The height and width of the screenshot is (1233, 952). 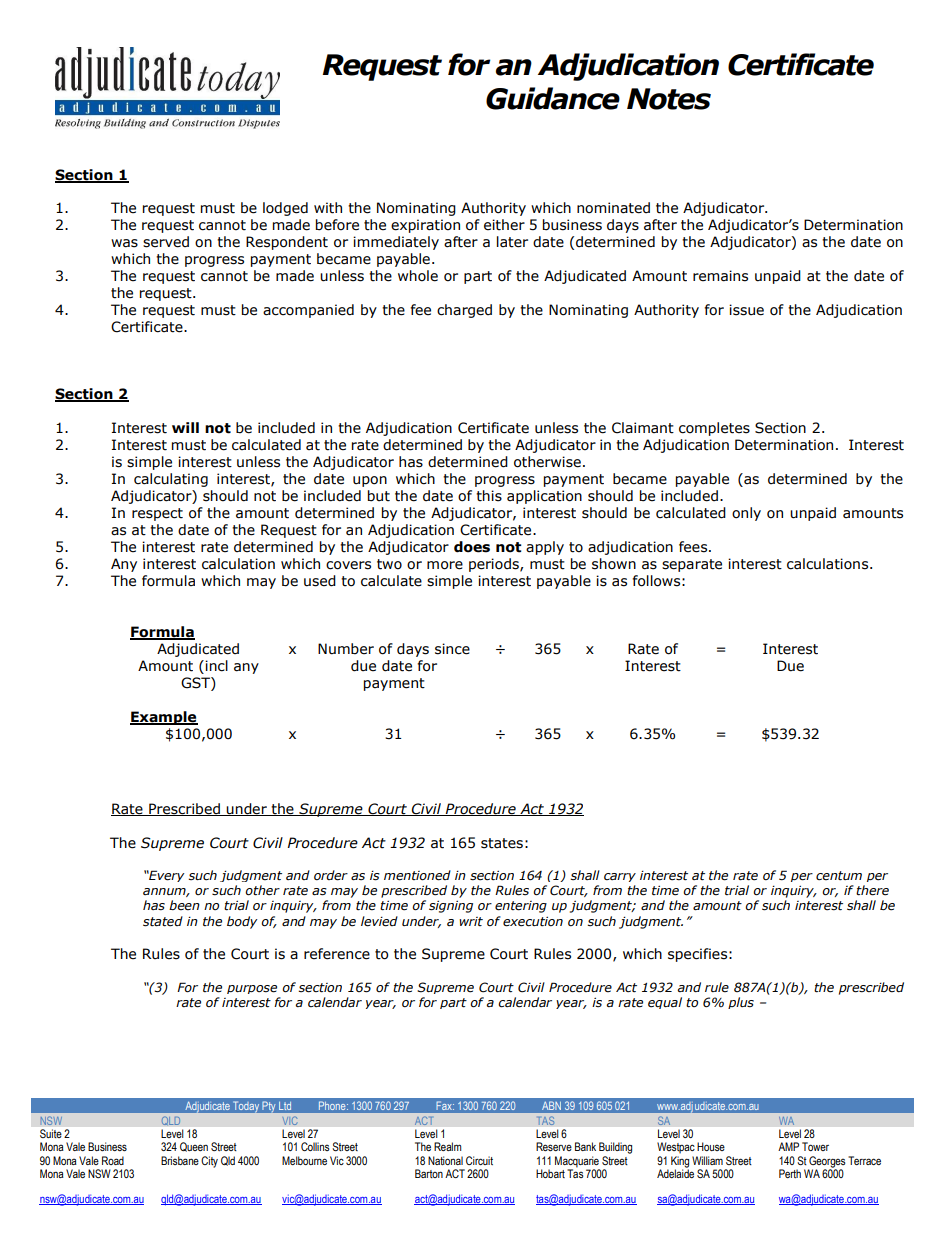 What do you see at coordinates (553, 98) in the screenshot?
I see `Guidance` at bounding box center [553, 98].
